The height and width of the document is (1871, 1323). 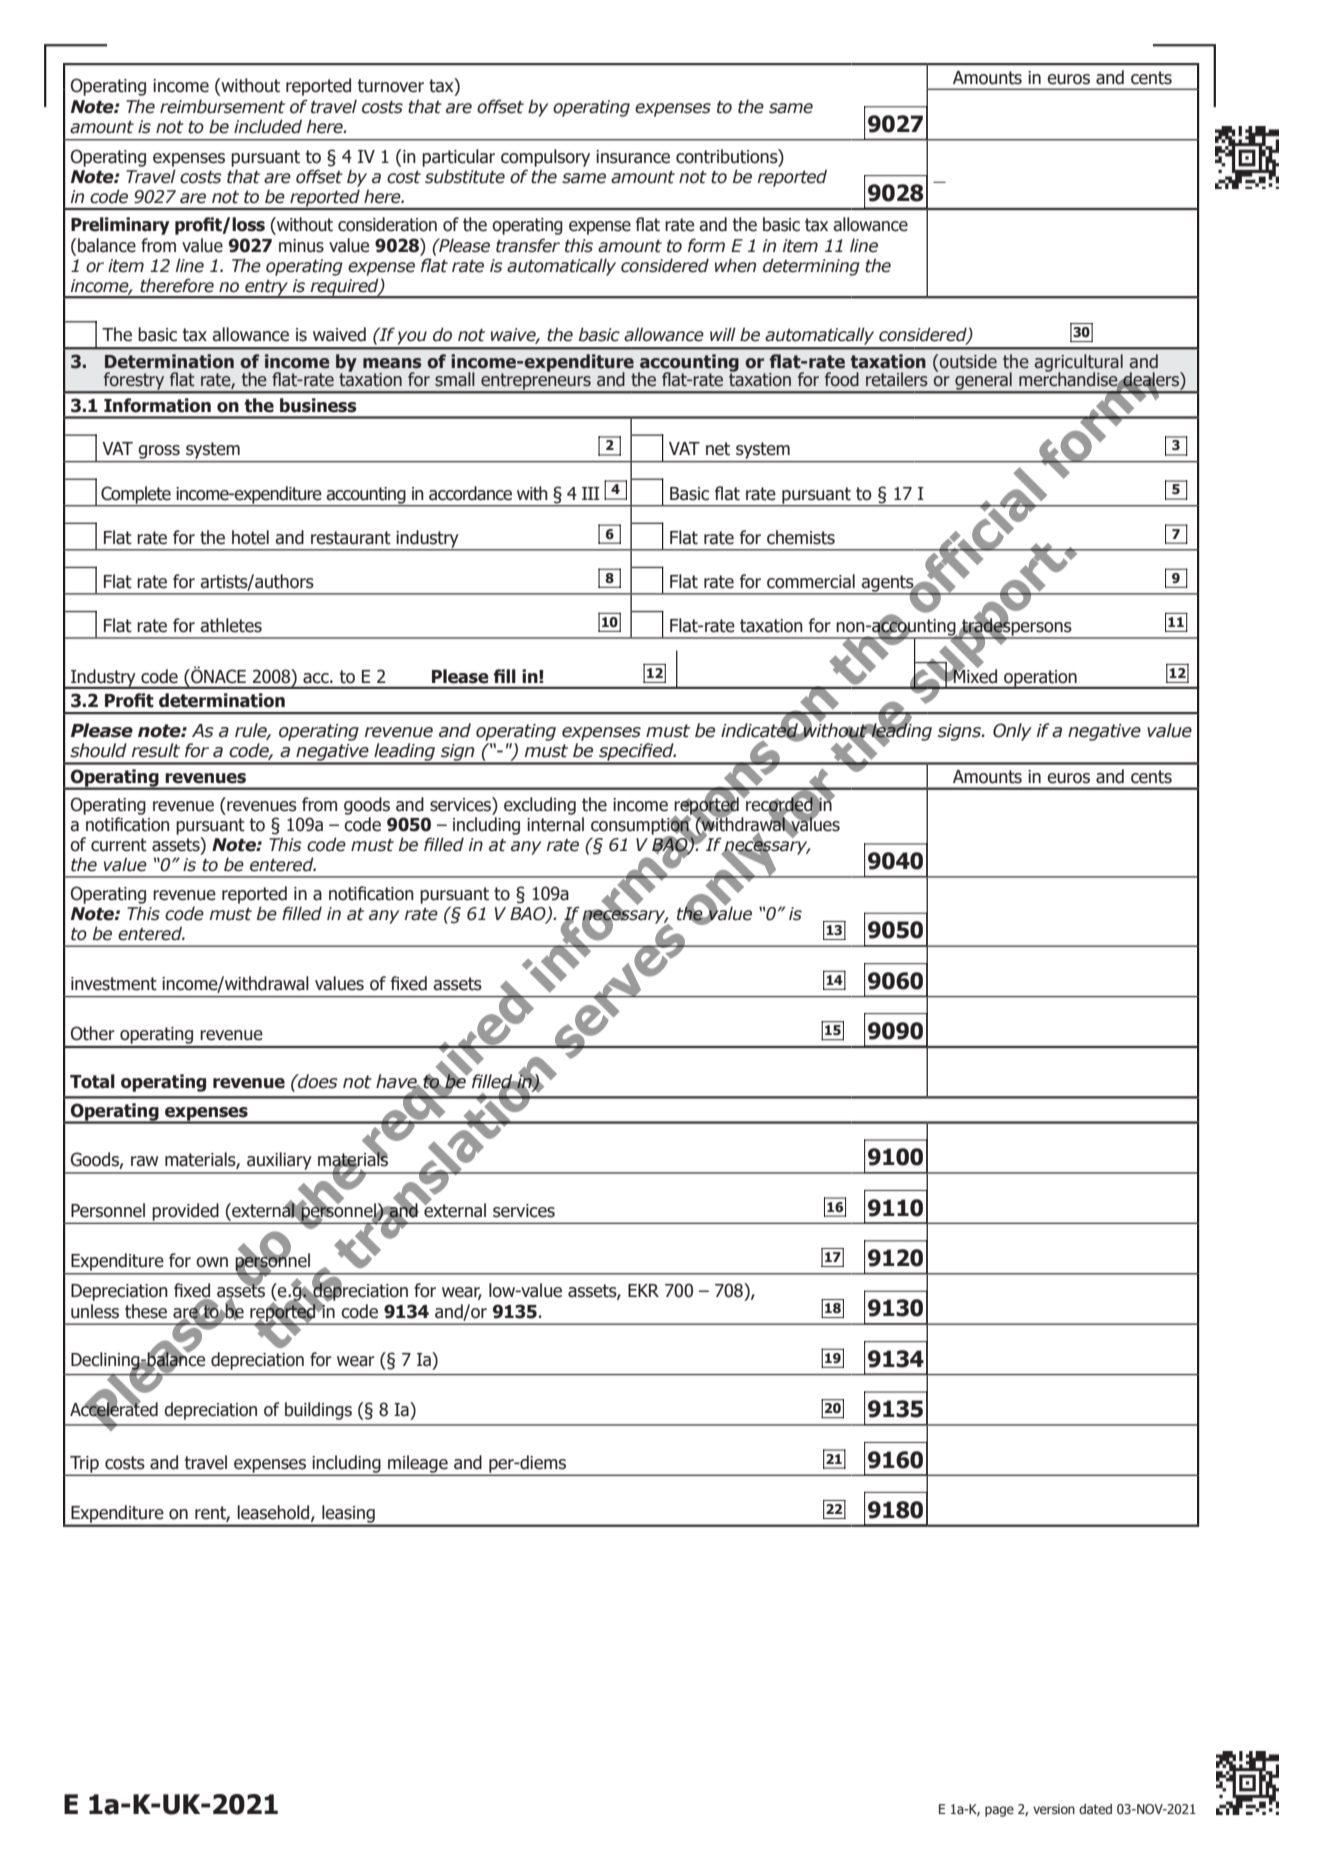 What do you see at coordinates (231, 625) in the document?
I see `athletes` at bounding box center [231, 625].
